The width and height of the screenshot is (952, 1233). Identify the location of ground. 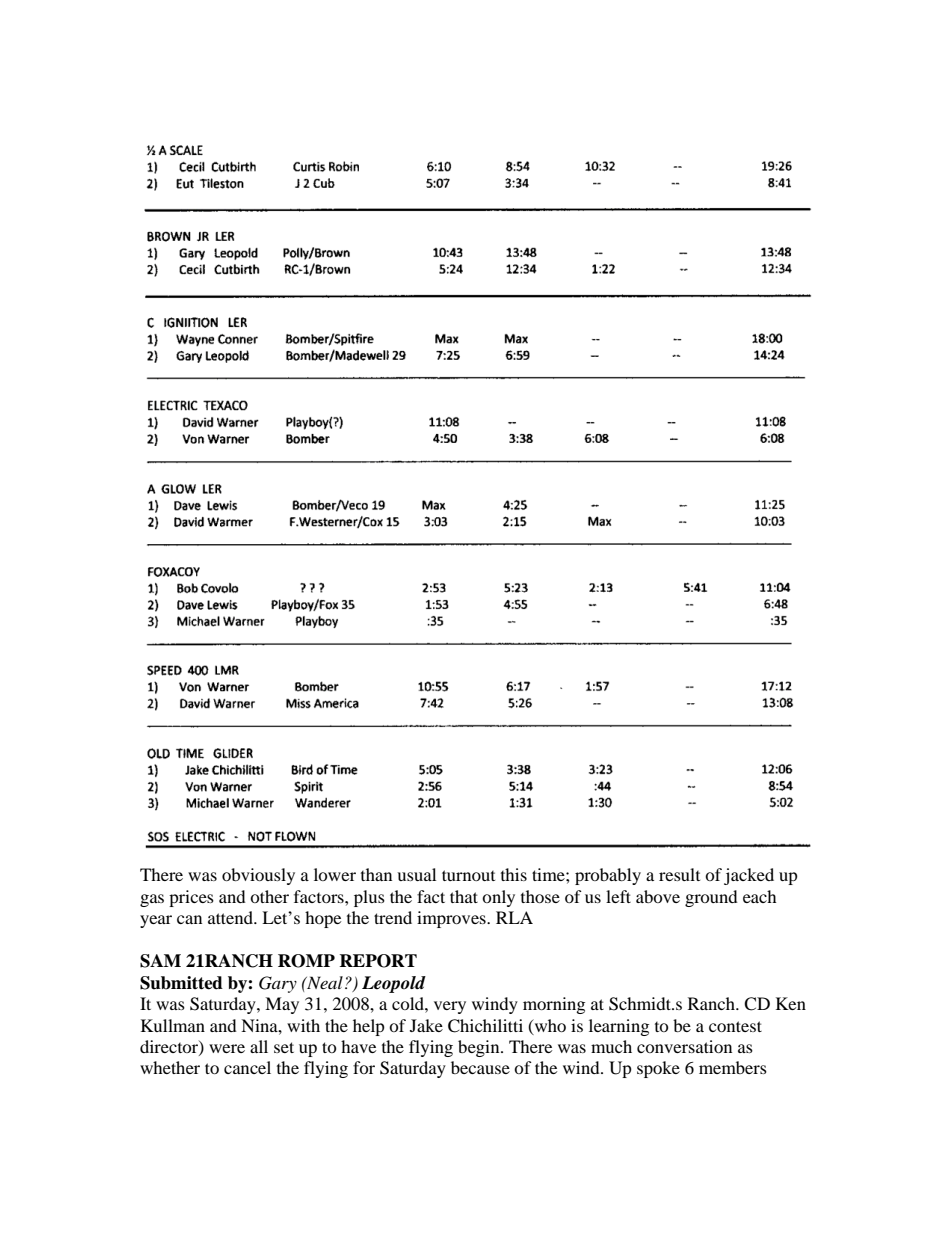
(711, 898).
